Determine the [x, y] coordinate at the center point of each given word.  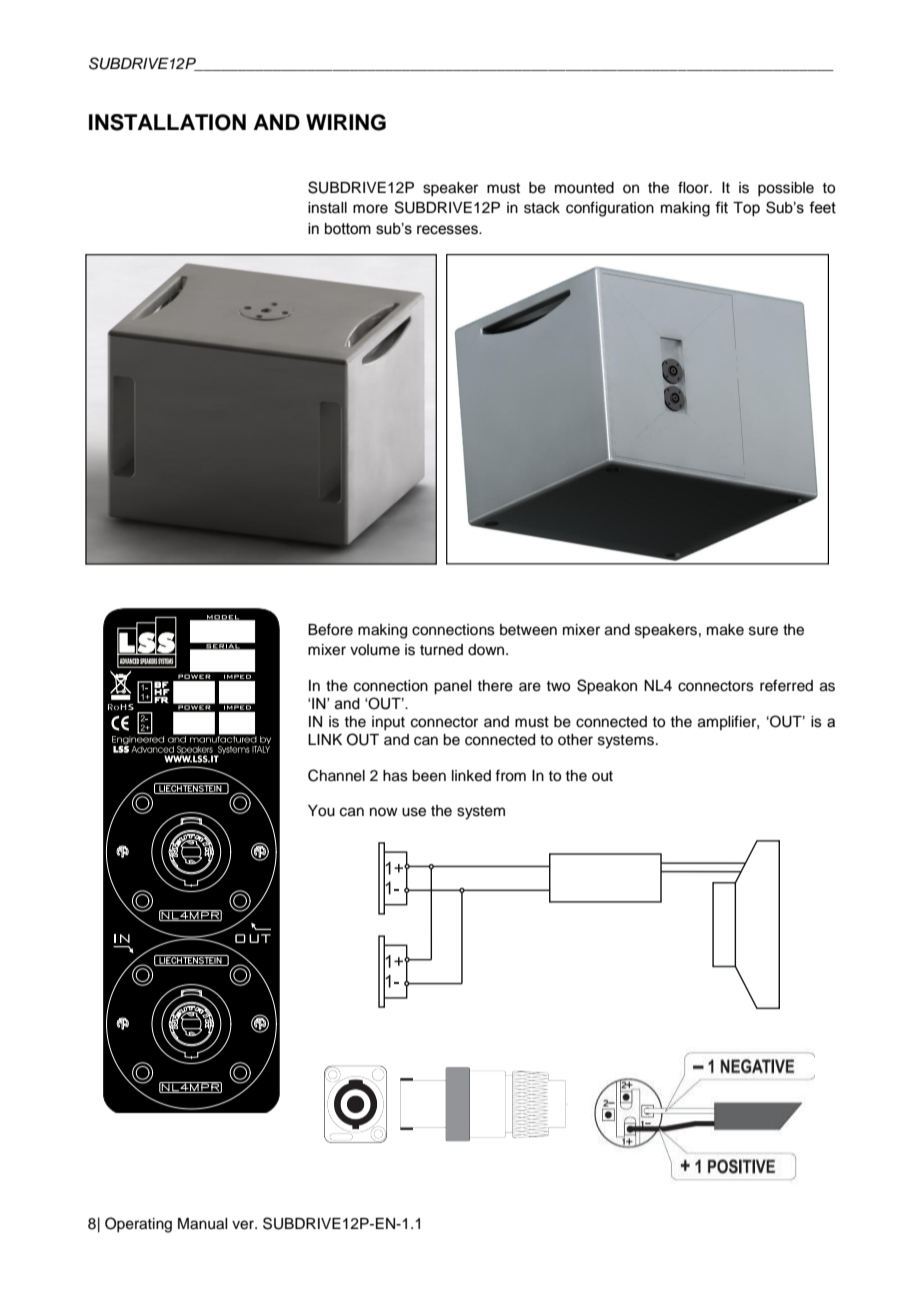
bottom [348, 229]
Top [746, 209]
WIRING [346, 122]
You [321, 811]
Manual [202, 1224]
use [414, 812]
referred [786, 685]
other [575, 740]
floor [694, 187]
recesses [448, 230]
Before [330, 629]
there [495, 686]
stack [542, 208]
